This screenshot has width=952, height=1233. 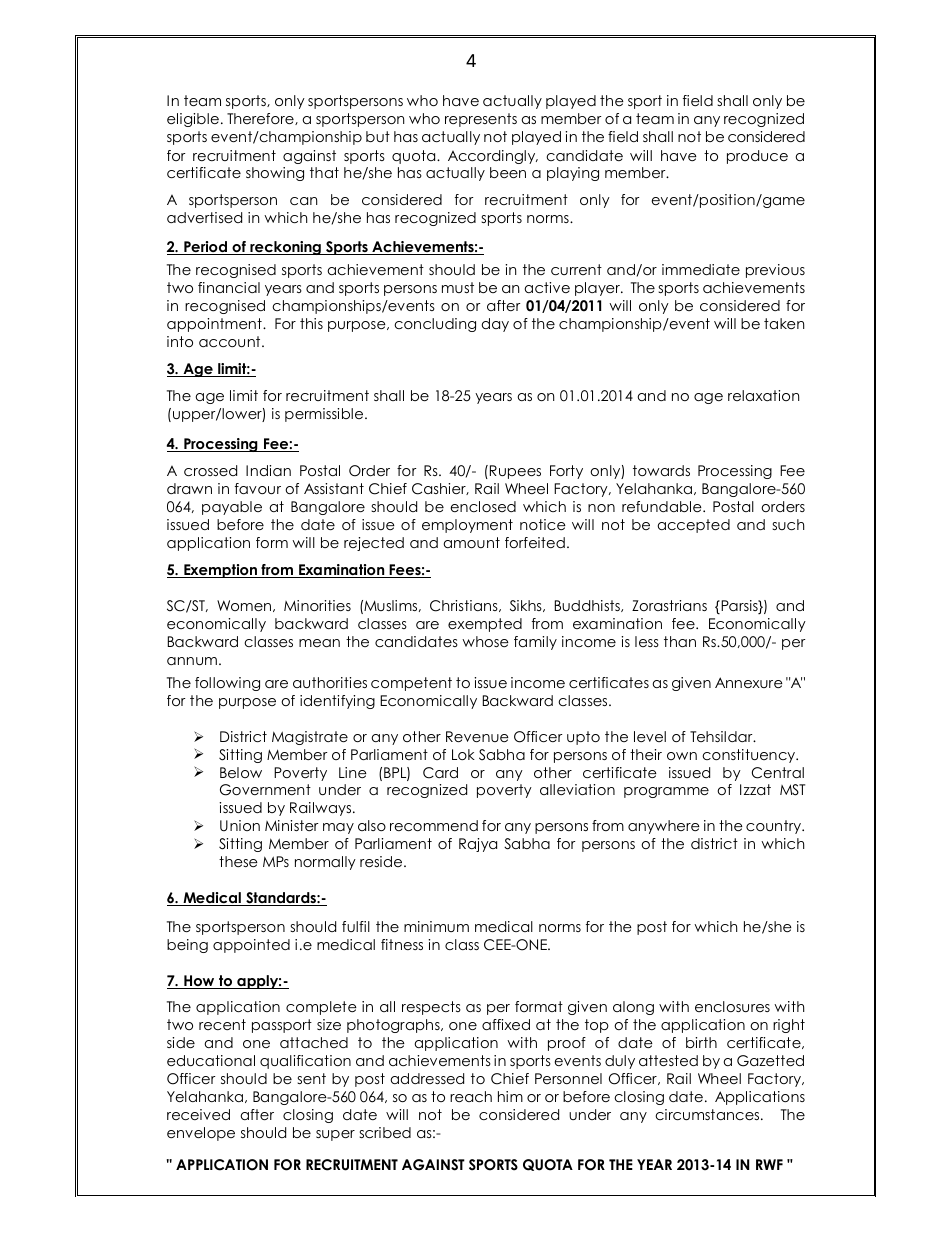 I want to click on anywhere, so click(x=664, y=827).
